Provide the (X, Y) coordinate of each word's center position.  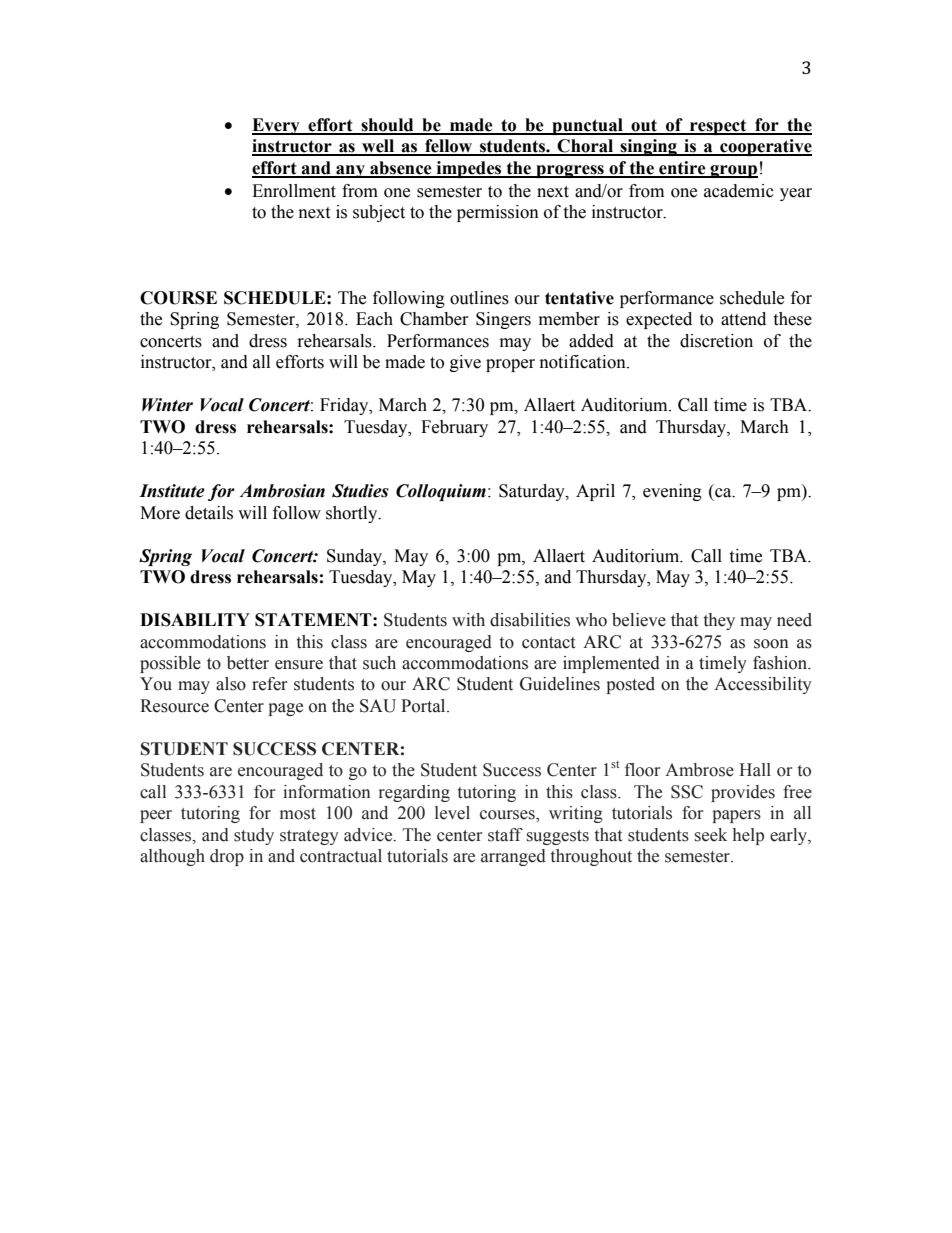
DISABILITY (195, 620)
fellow (449, 147)
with (468, 620)
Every (277, 126)
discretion (716, 341)
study (254, 836)
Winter (167, 405)
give (465, 363)
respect (718, 127)
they (719, 621)
